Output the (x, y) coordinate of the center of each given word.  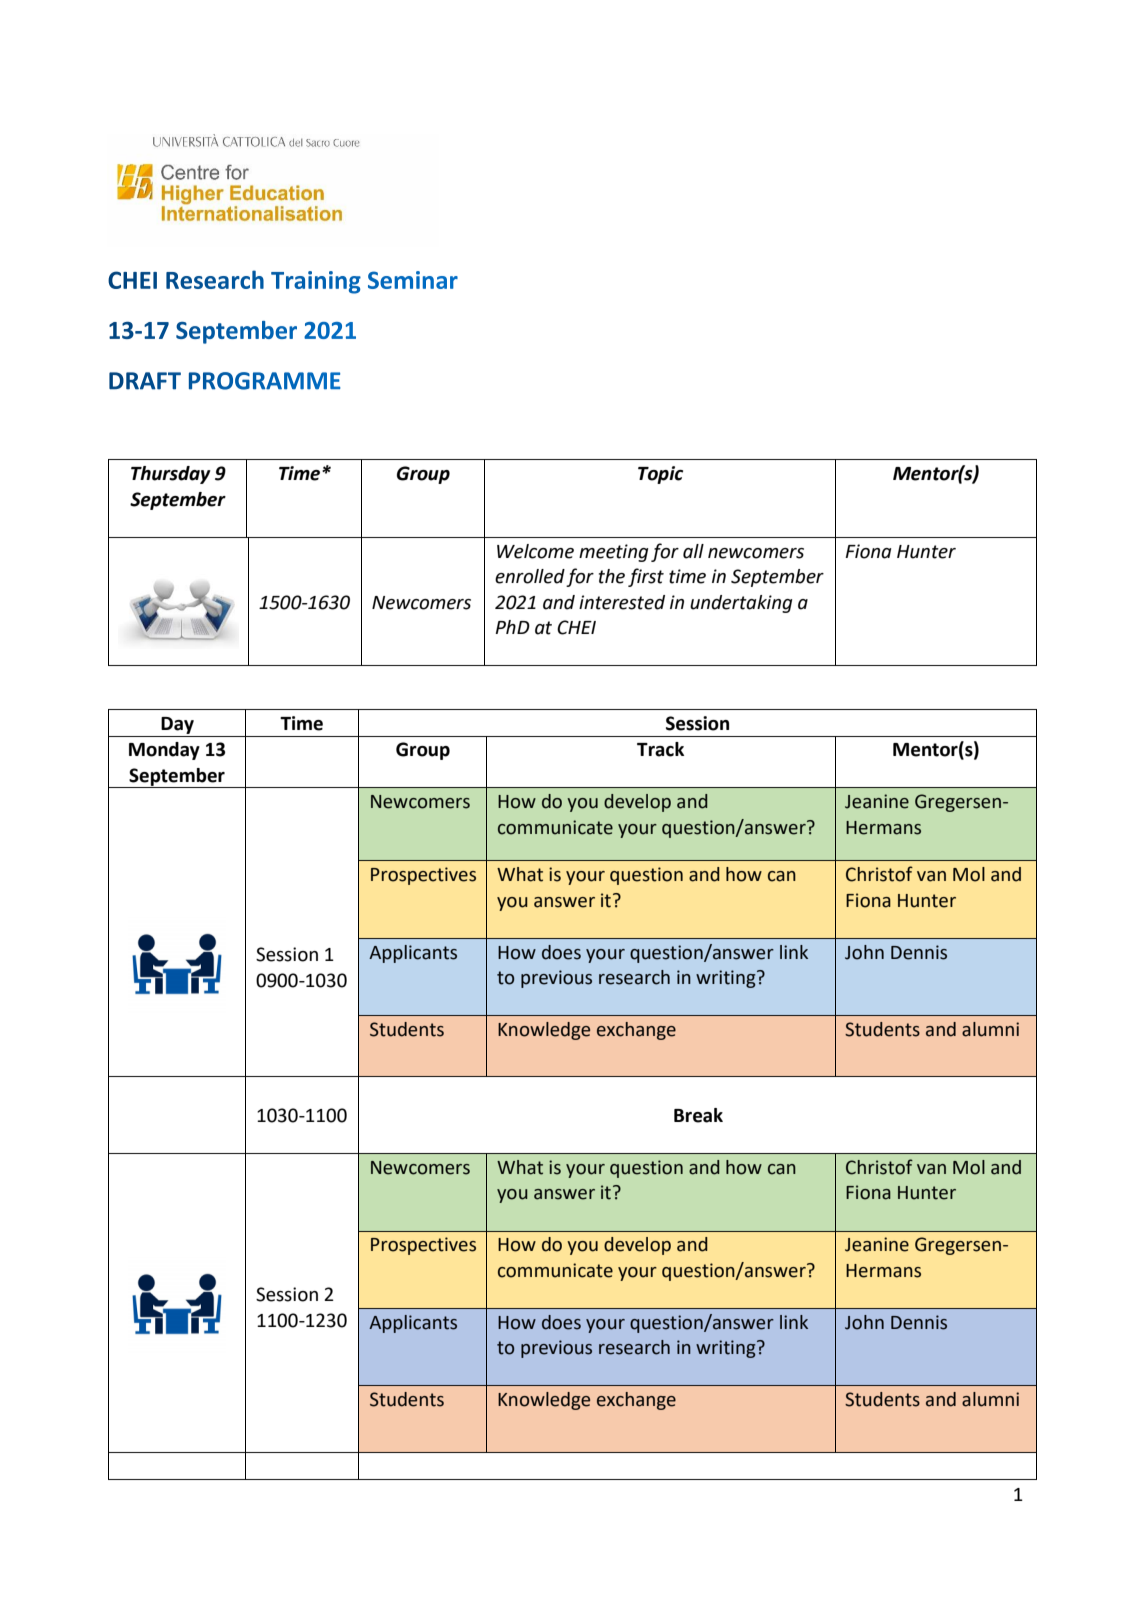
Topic (660, 475)
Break (698, 1115)
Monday (164, 751)
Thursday (171, 475)
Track (660, 749)
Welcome (535, 551)
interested (622, 602)
